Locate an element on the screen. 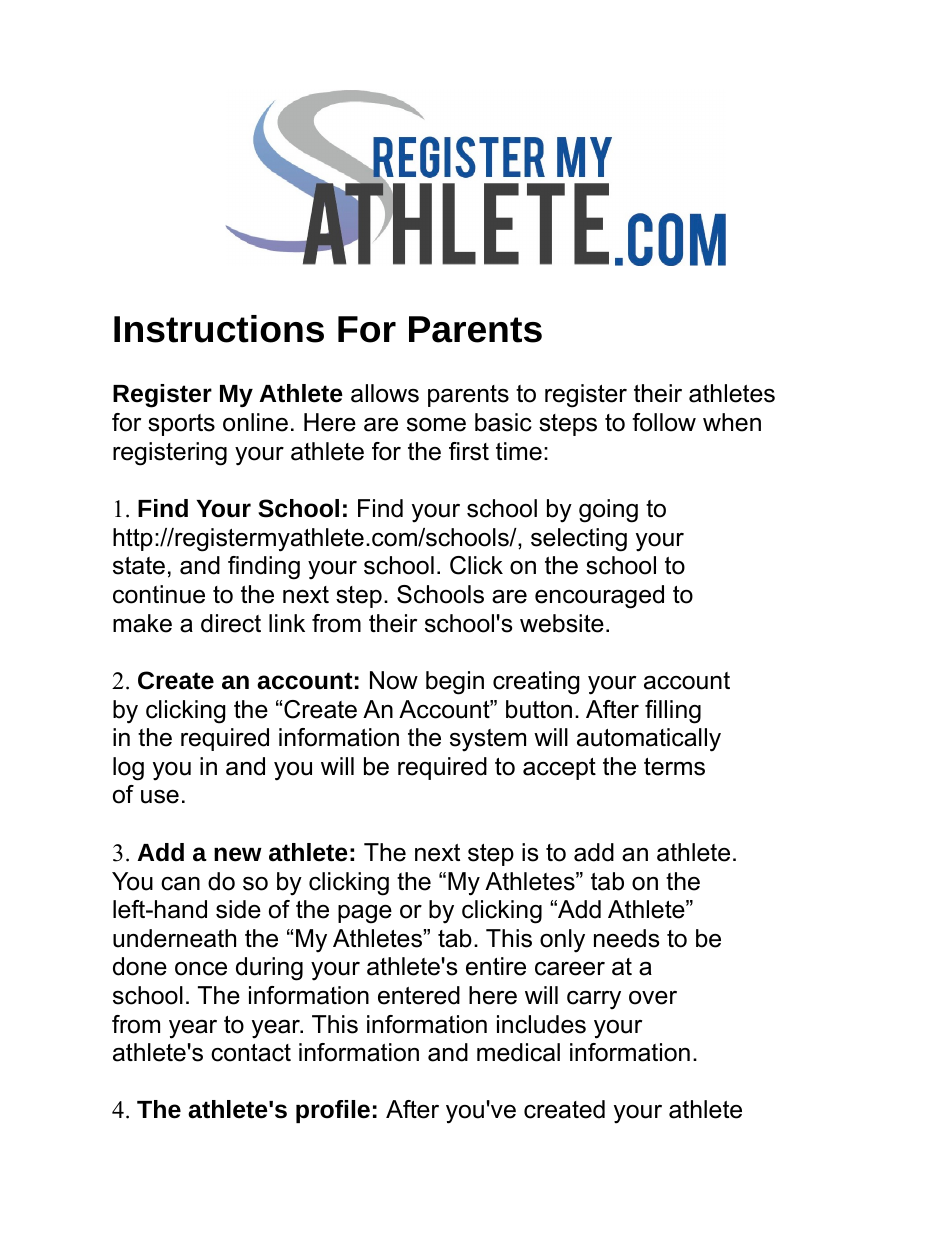 The width and height of the screenshot is (952, 1233). profile is located at coordinates (333, 1111).
